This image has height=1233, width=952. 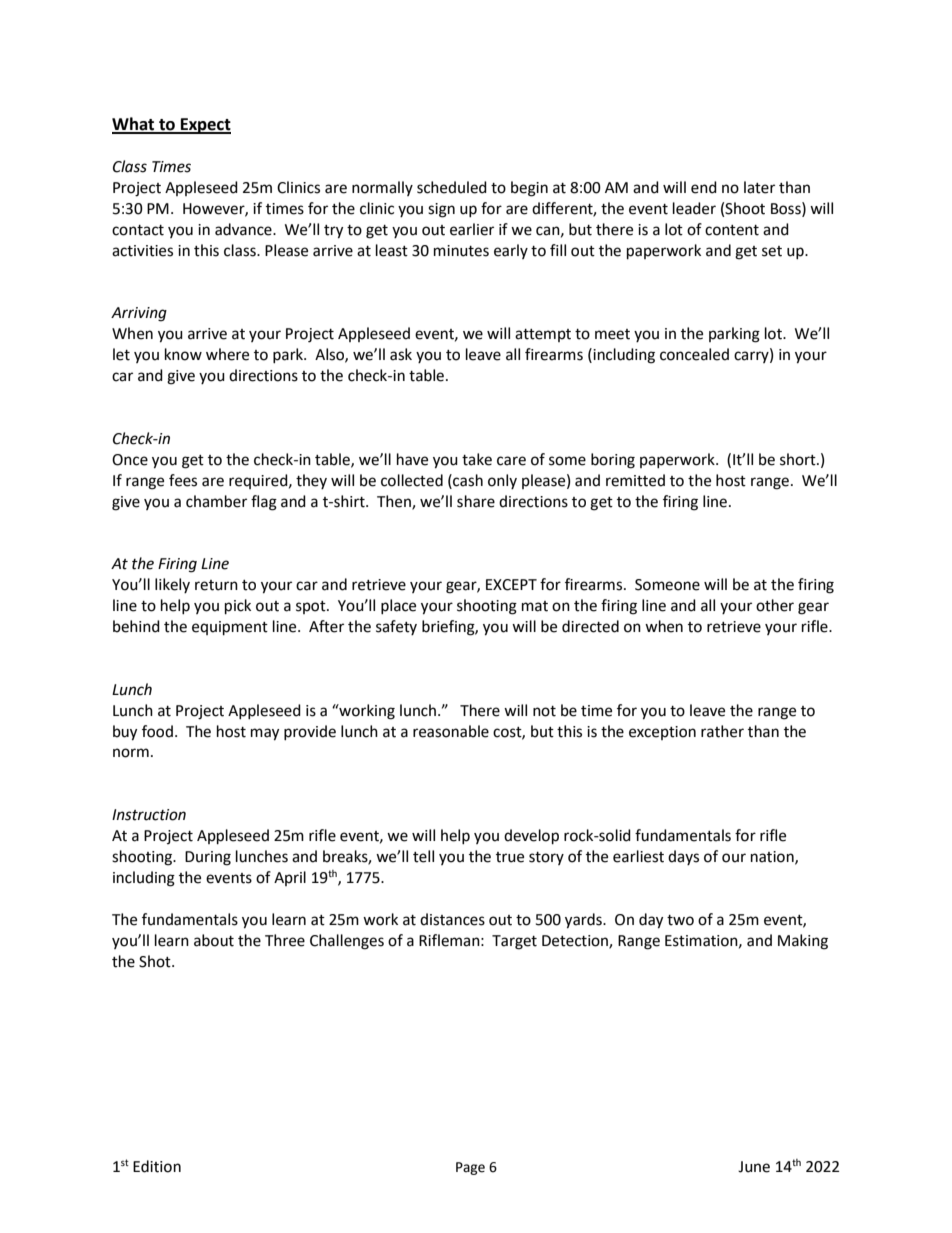 I want to click on During, so click(x=208, y=858).
